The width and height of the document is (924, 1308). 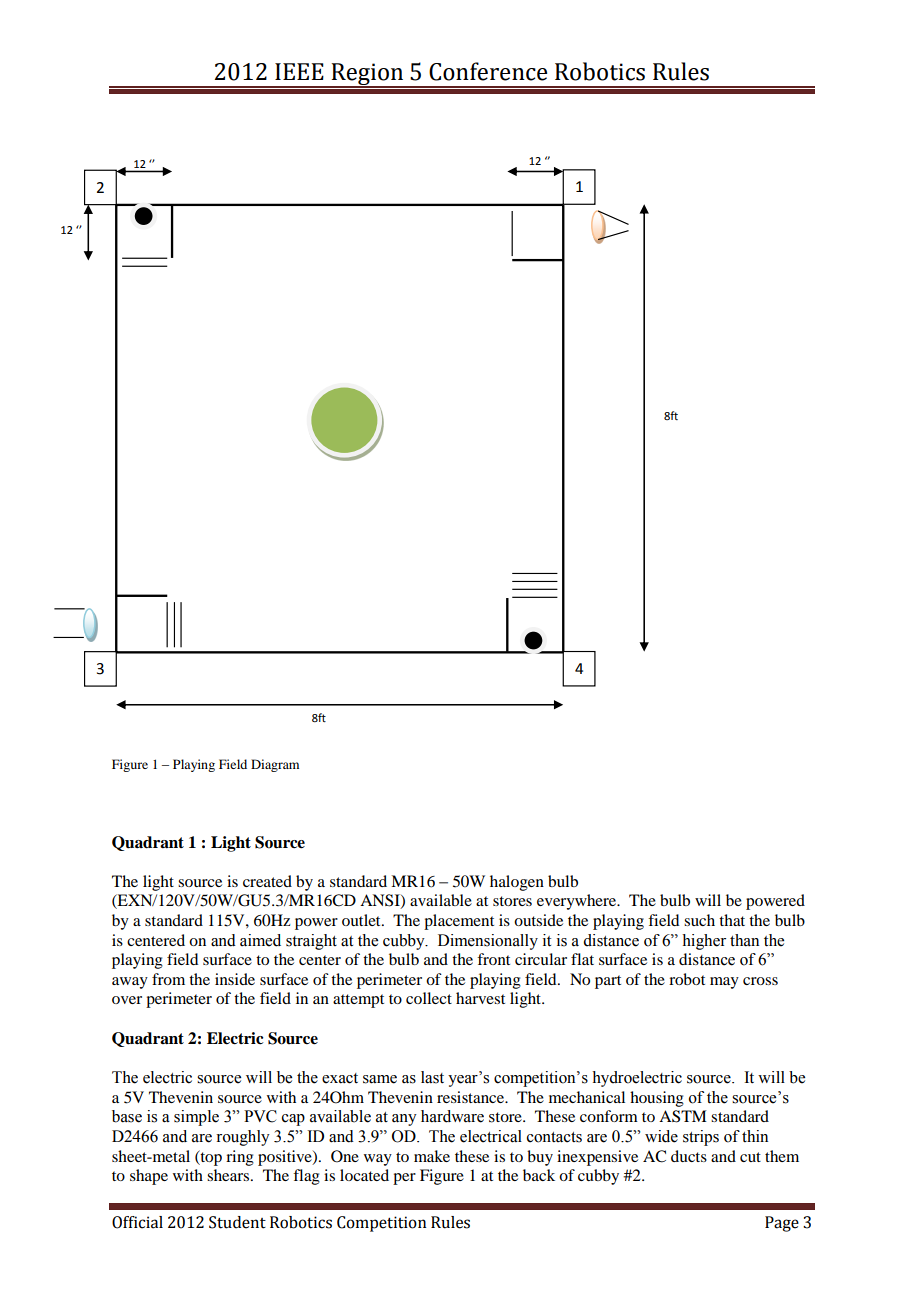 I want to click on make, so click(x=432, y=1156).
